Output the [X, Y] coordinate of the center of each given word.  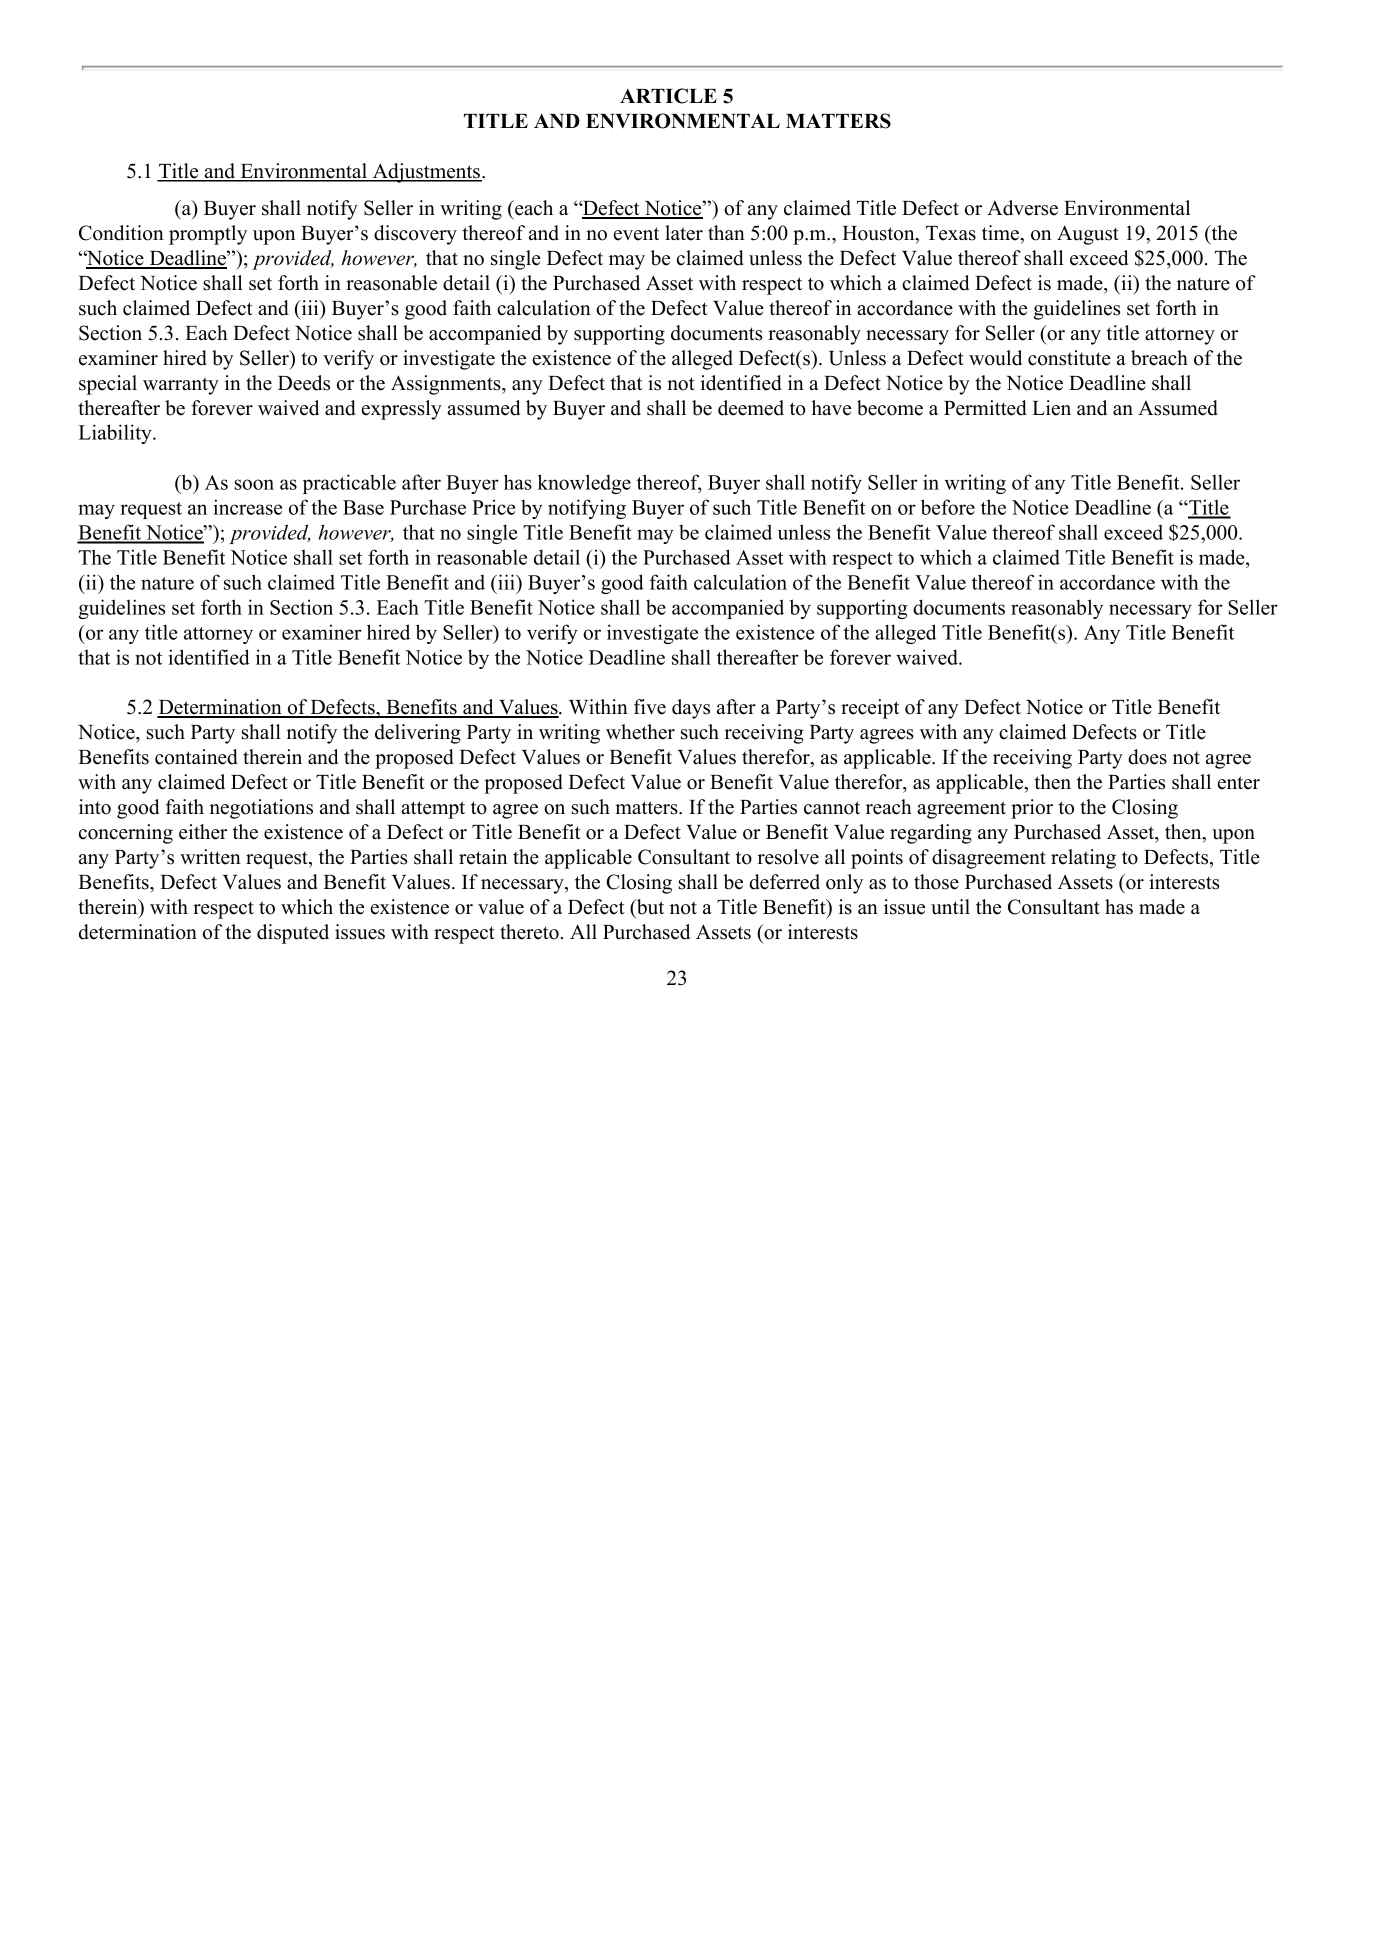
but [649, 908]
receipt [870, 709]
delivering [418, 734]
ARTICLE [668, 96]
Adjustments [426, 173]
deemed [751, 408]
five [650, 707]
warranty [181, 386]
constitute [1069, 358]
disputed [293, 934]
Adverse [1022, 208]
